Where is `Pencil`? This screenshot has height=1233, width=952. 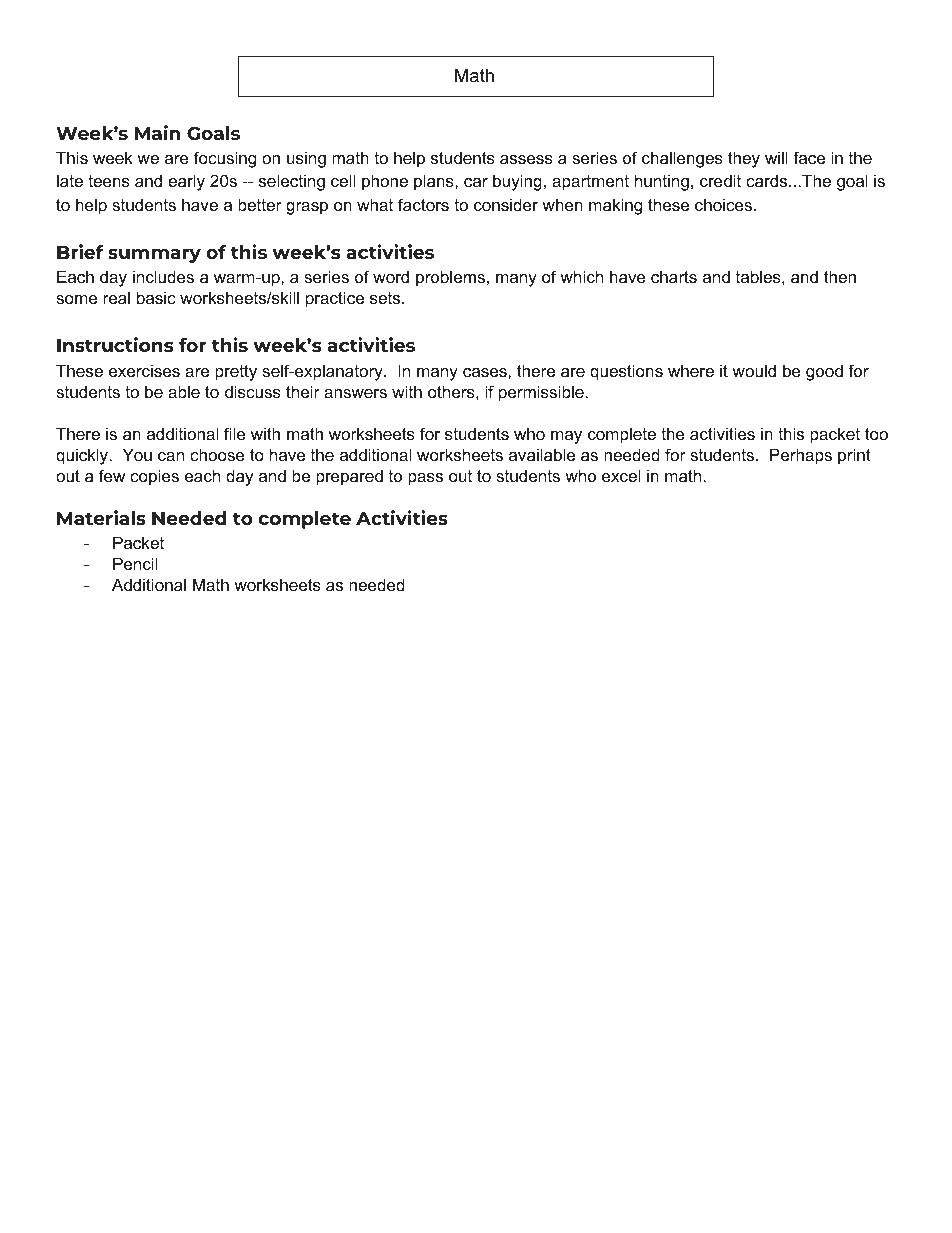 Pencil is located at coordinates (135, 563).
